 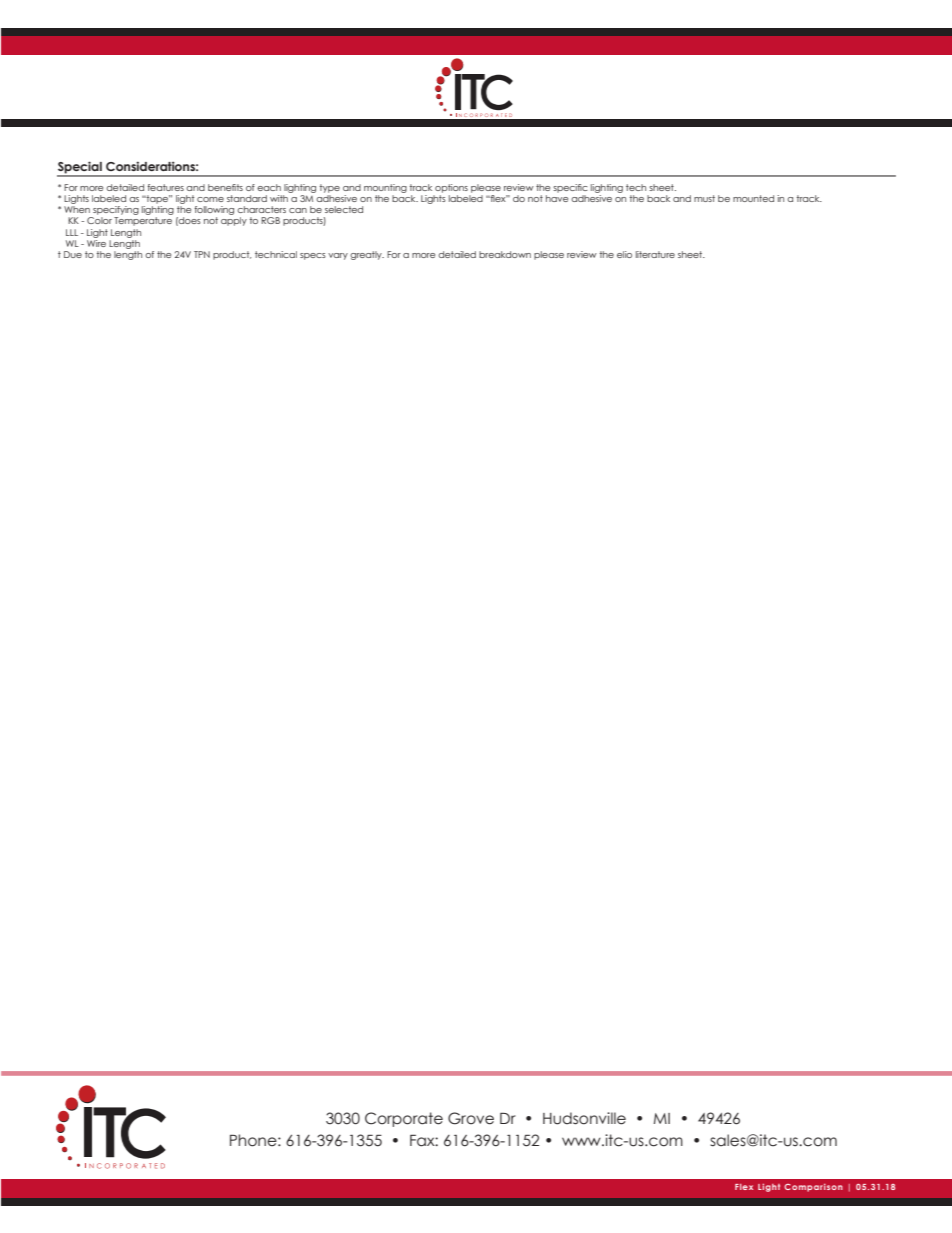 I want to click on must, so click(x=704, y=198).
